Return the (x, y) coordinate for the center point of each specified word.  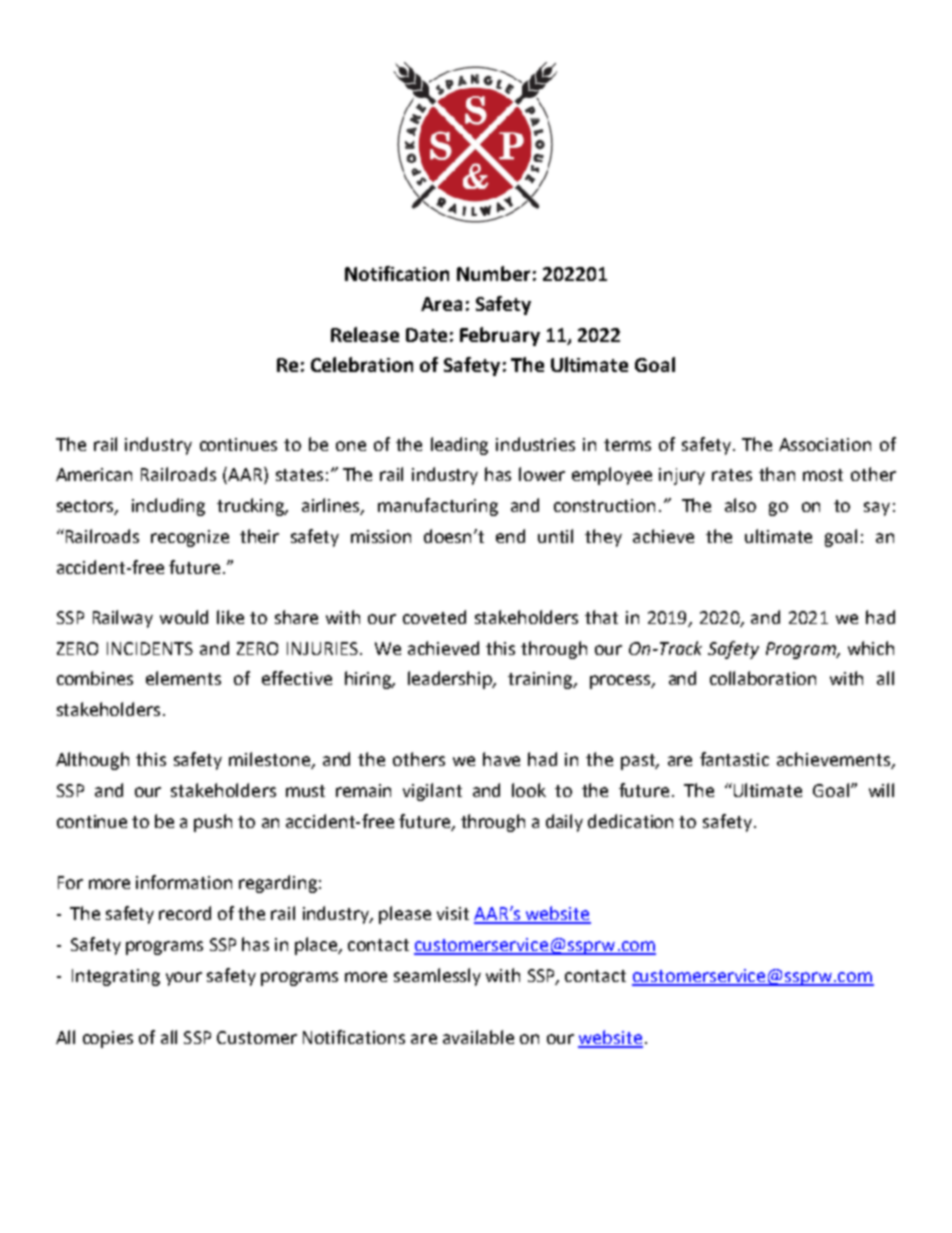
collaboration (763, 678)
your (184, 979)
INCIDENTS (150, 648)
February (500, 336)
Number (493, 273)
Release (365, 334)
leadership (451, 680)
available (478, 1037)
